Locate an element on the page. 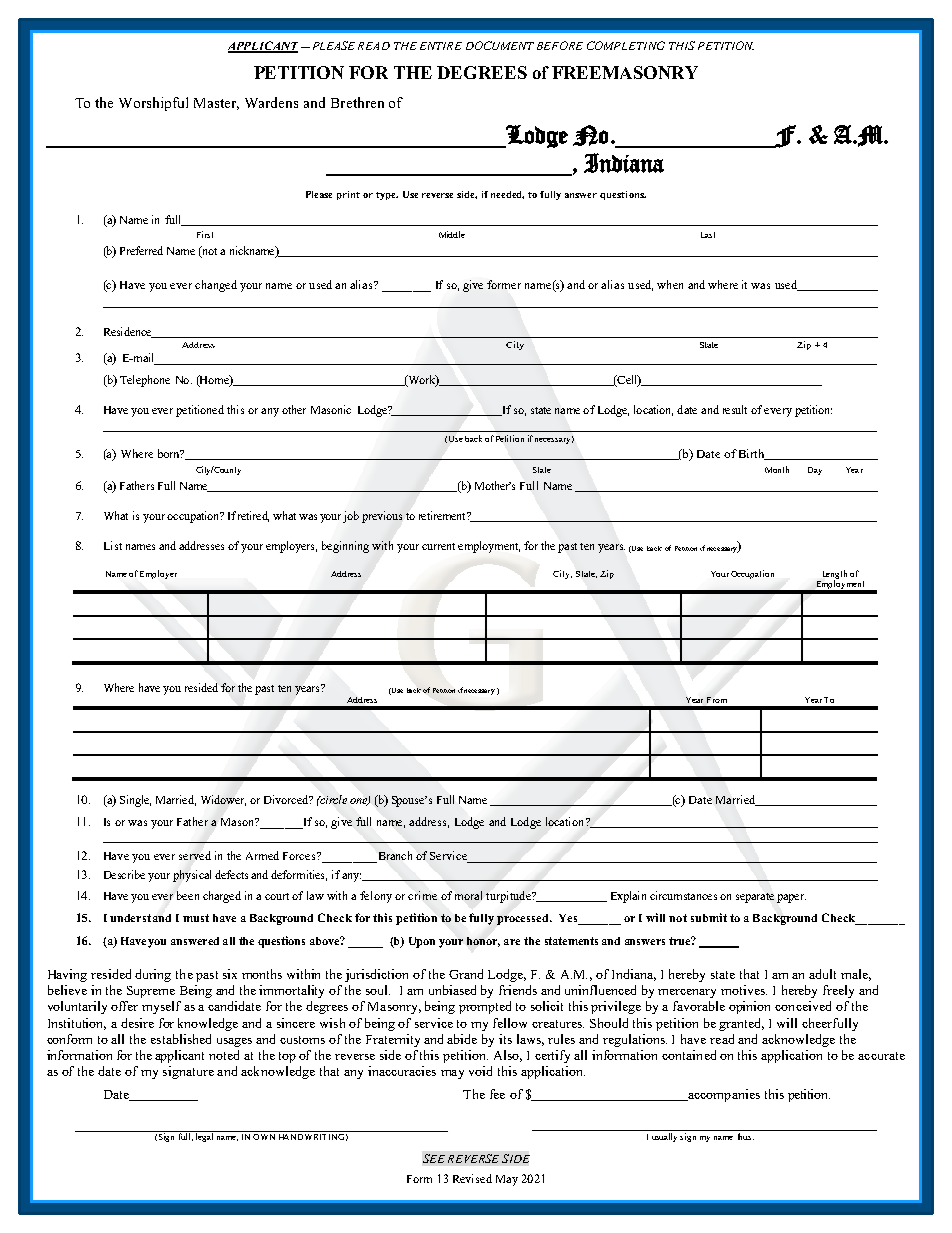  COMPLETING is located at coordinates (626, 45).
